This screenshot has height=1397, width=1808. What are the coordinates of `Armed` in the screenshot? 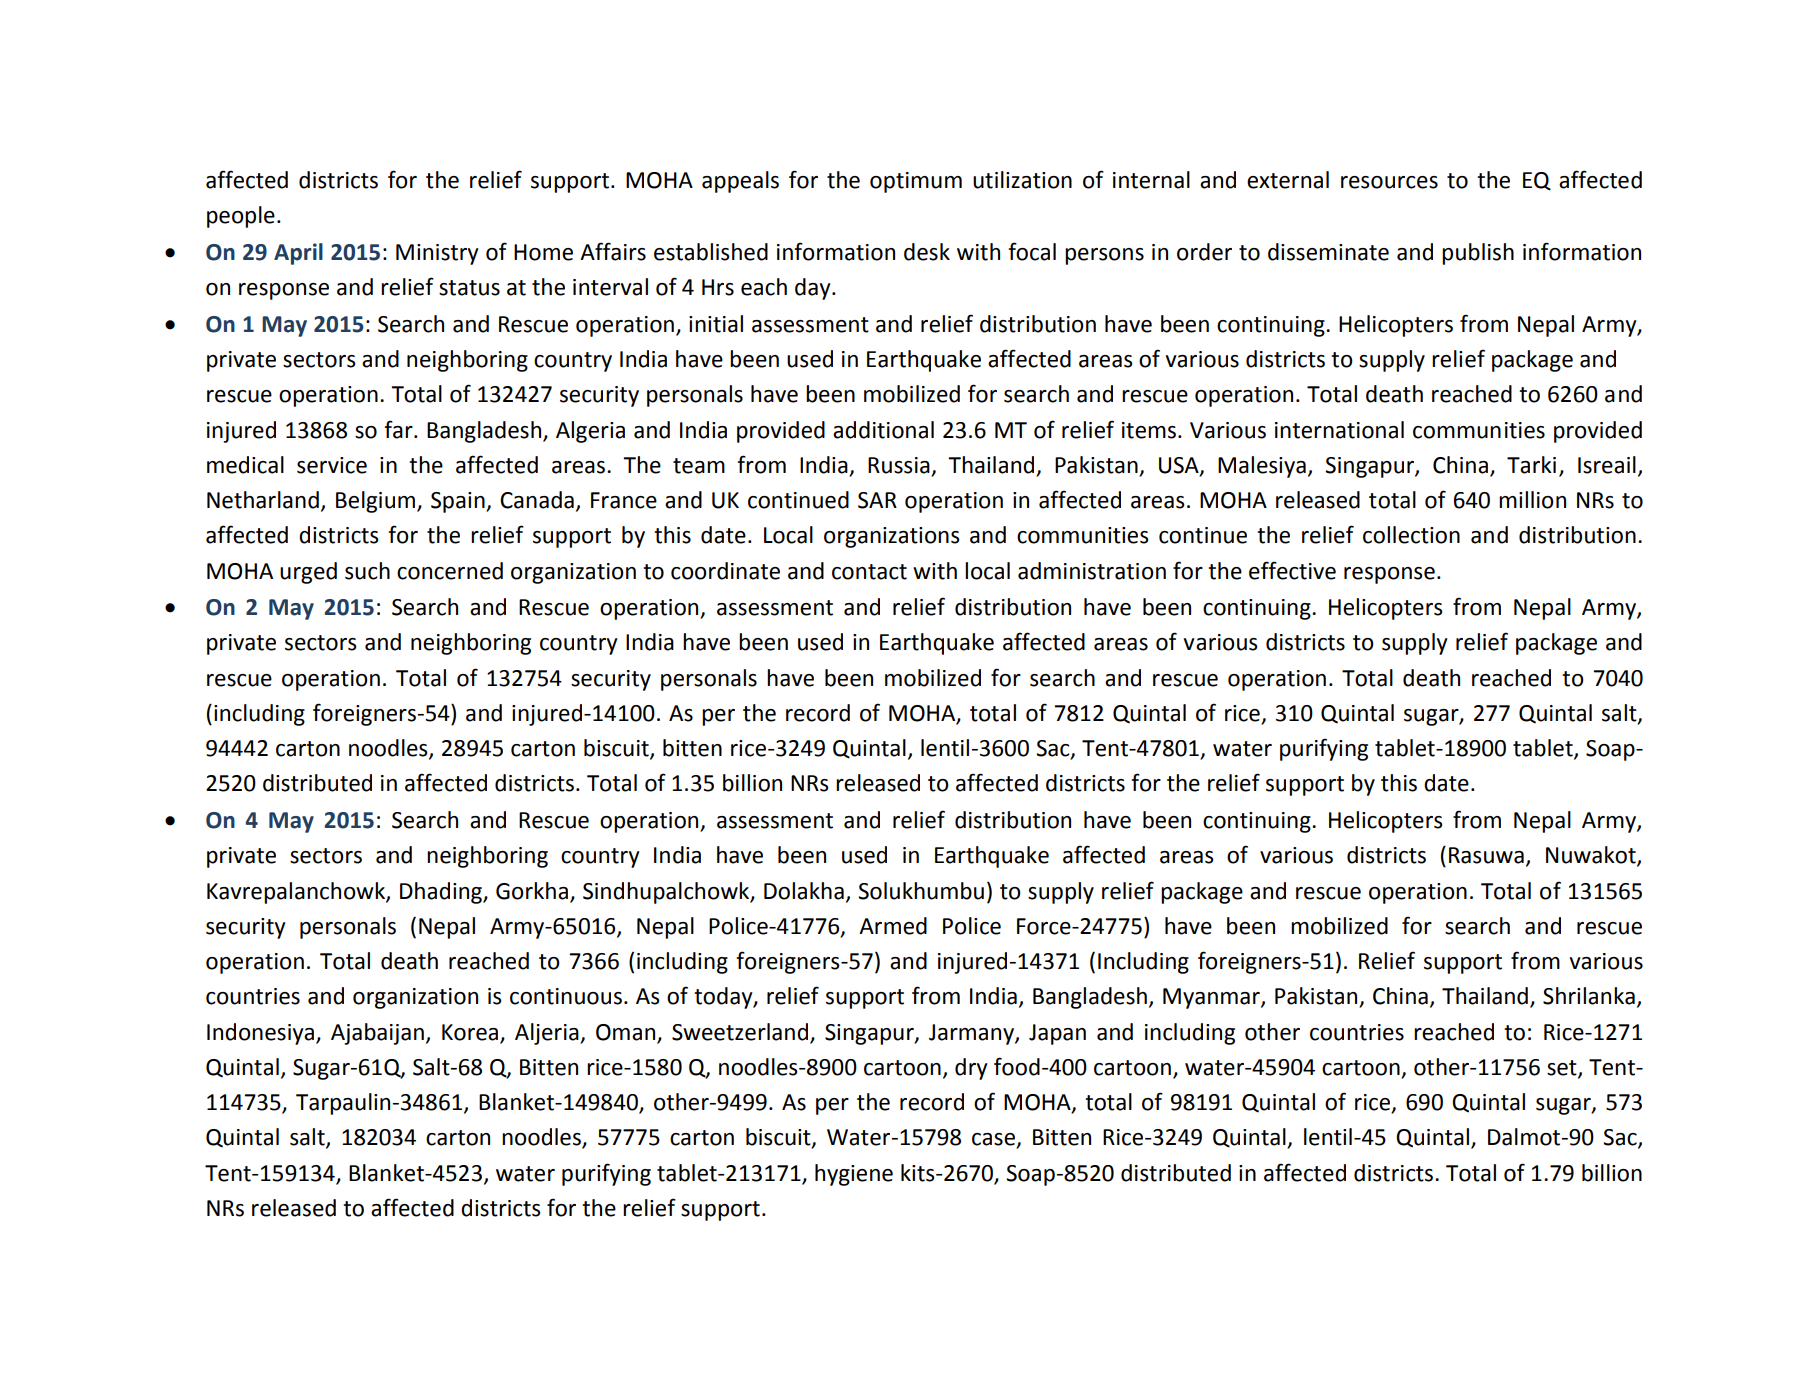 It's located at (893, 926).
